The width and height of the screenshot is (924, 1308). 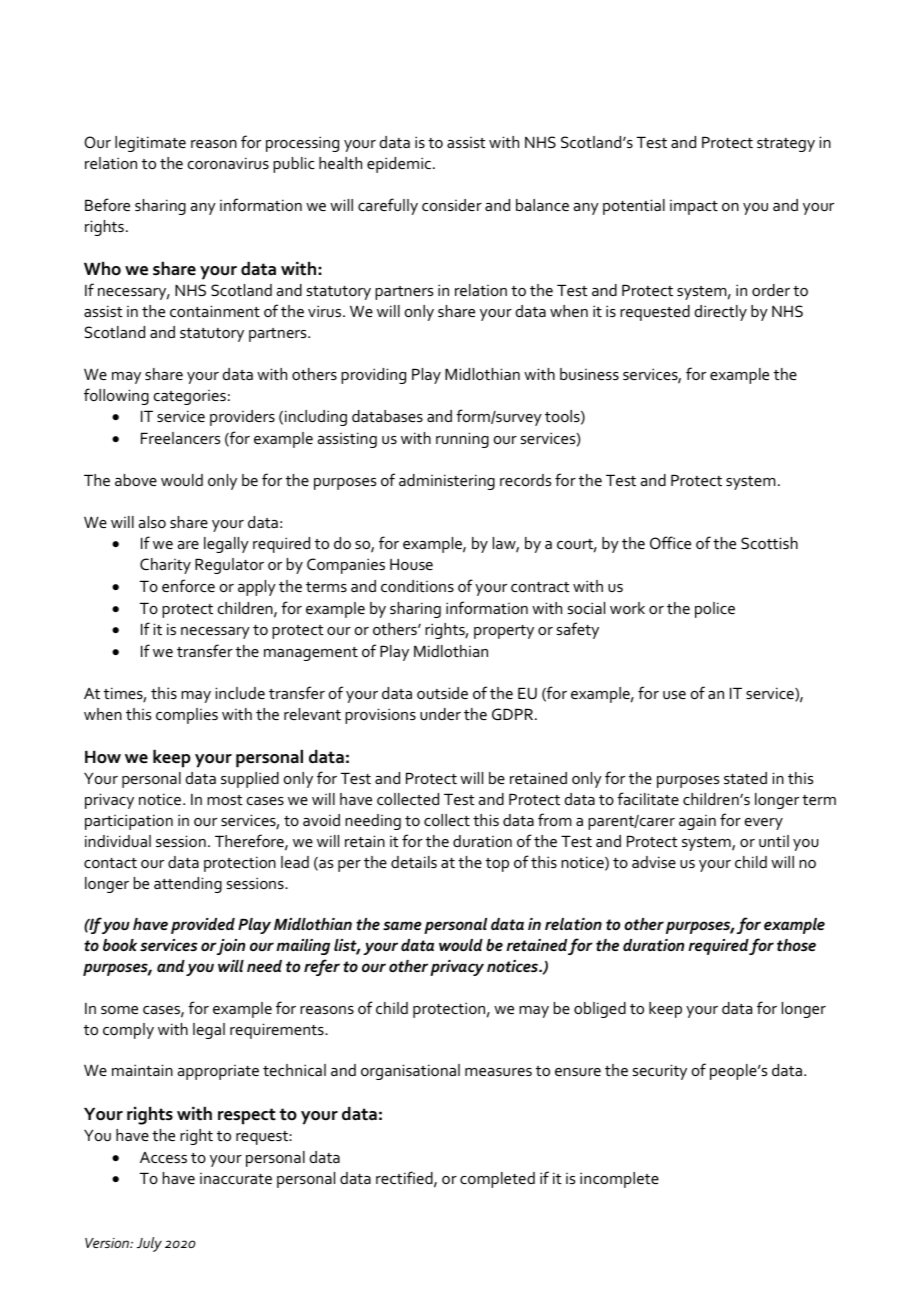 I want to click on impact, so click(x=694, y=207).
